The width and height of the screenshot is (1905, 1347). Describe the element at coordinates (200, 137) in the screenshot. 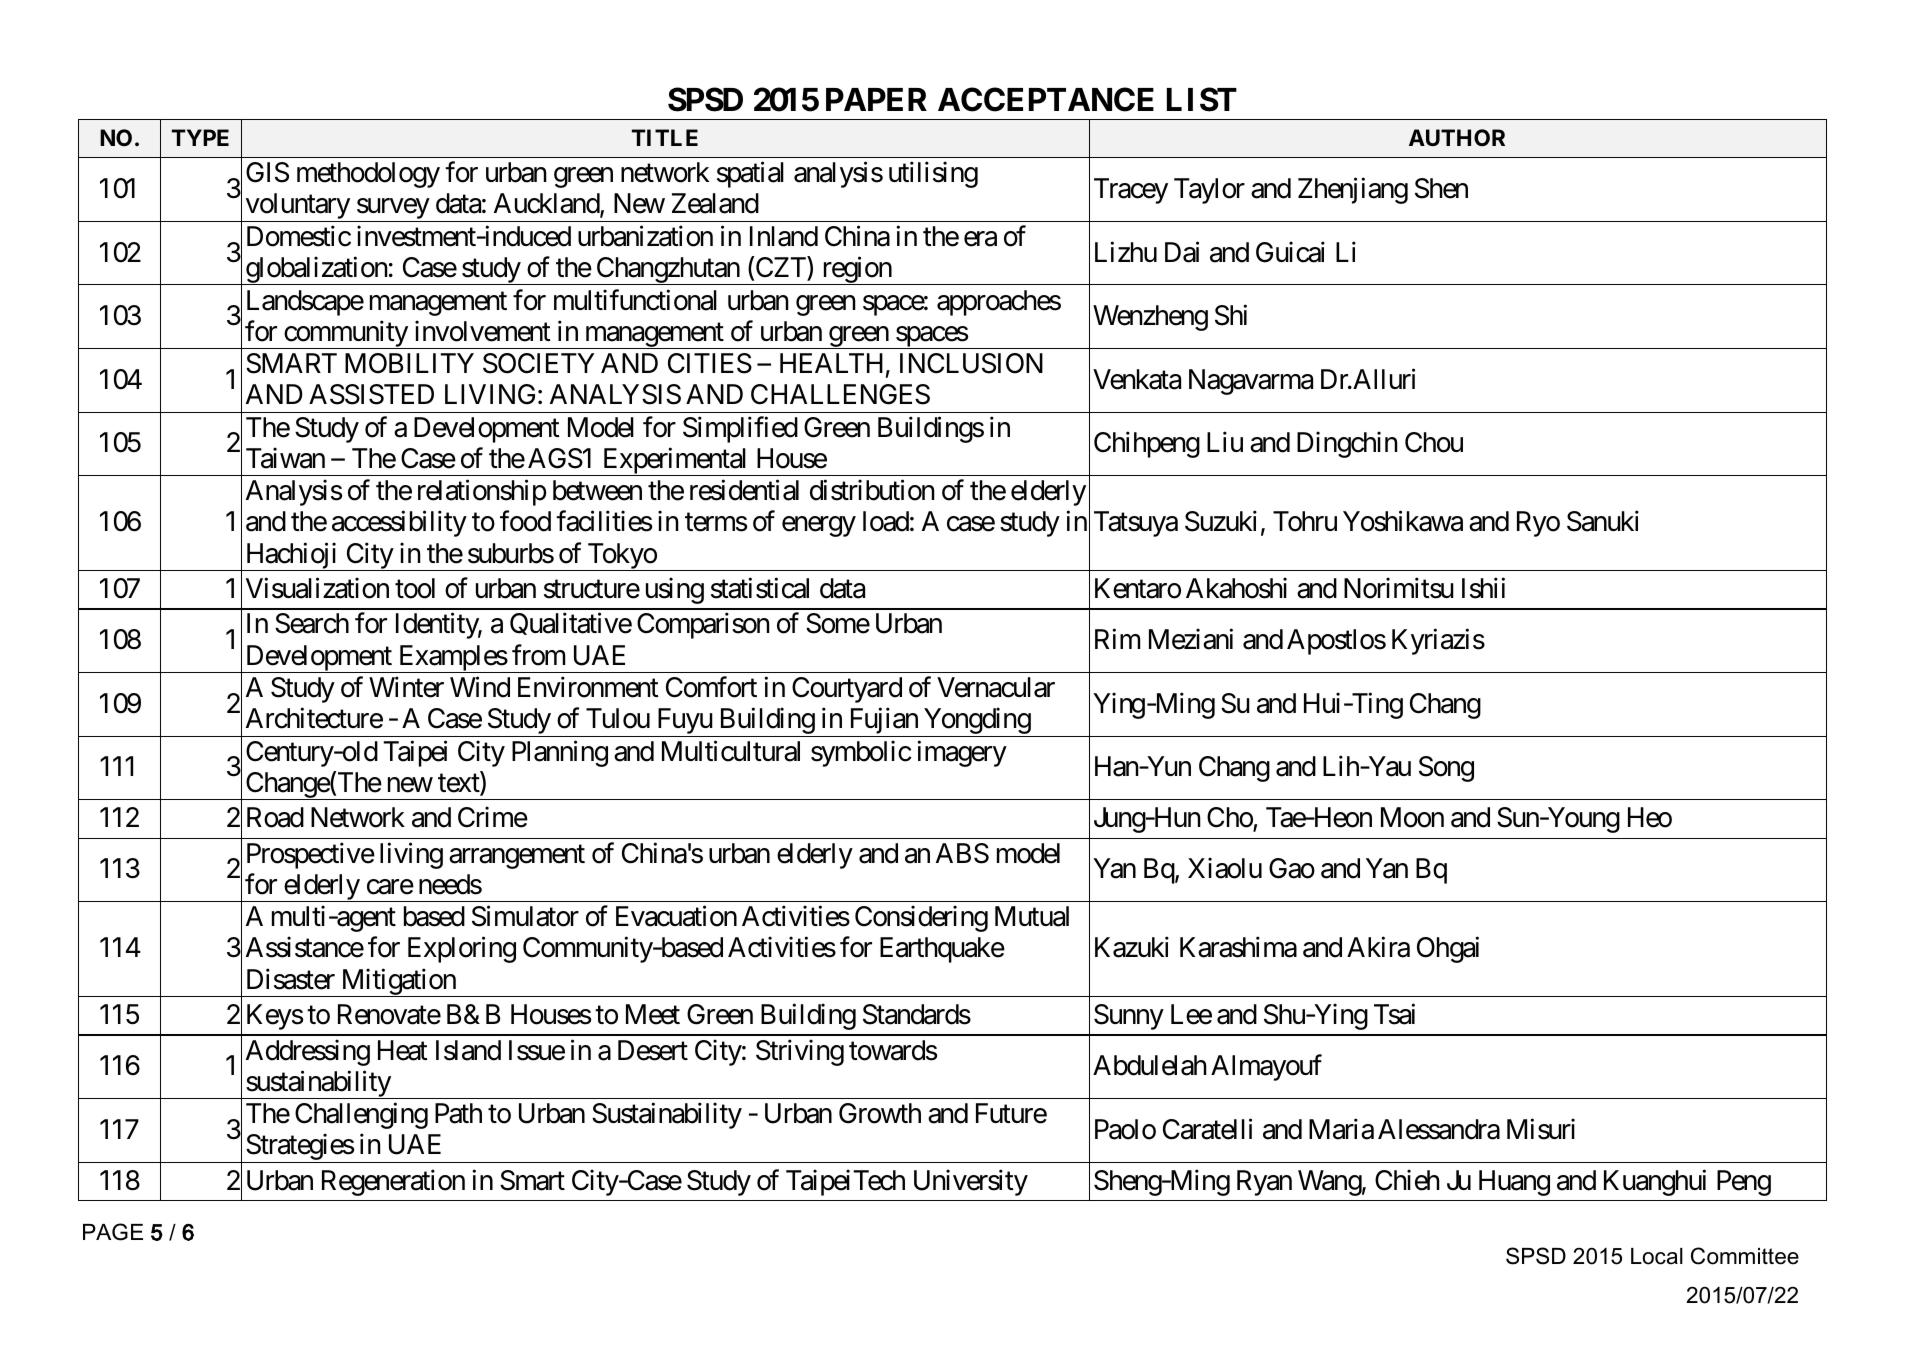

I see `TYPE` at that location.
